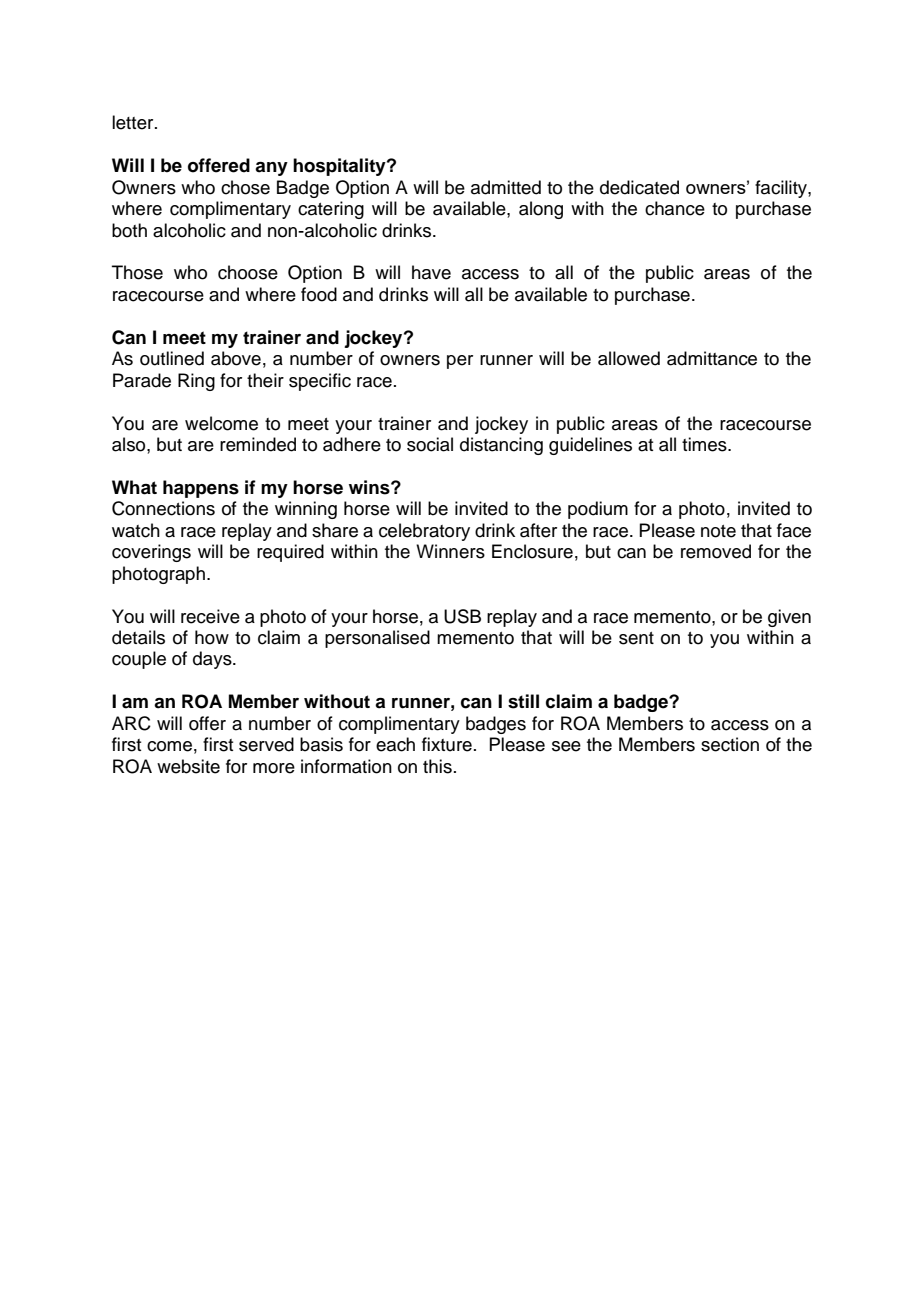 This image has width=924, height=1308. Describe the element at coordinates (136, 530) in the image. I see `watch` at that location.
